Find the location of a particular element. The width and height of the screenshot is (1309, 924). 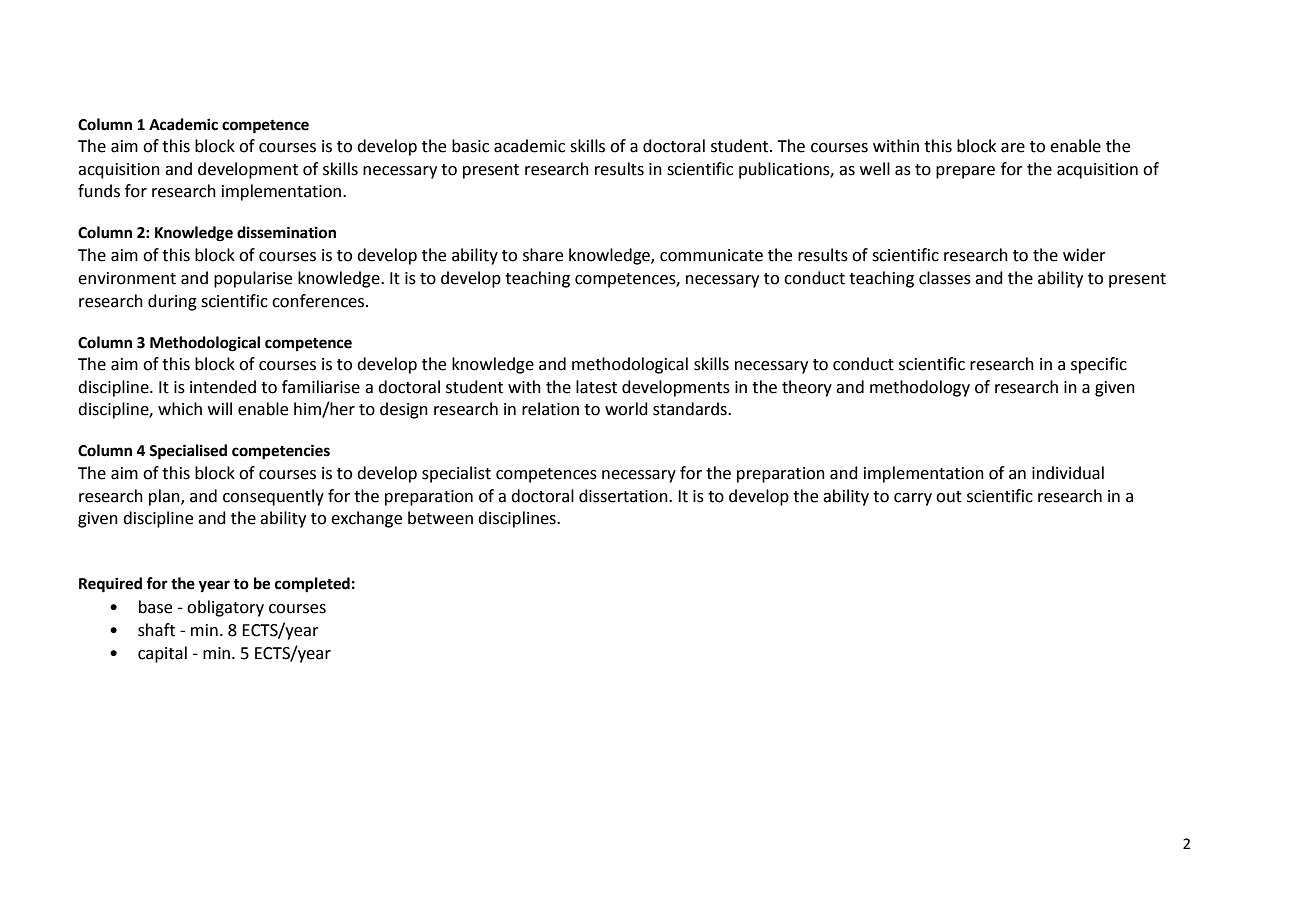

funds is located at coordinates (99, 191).
